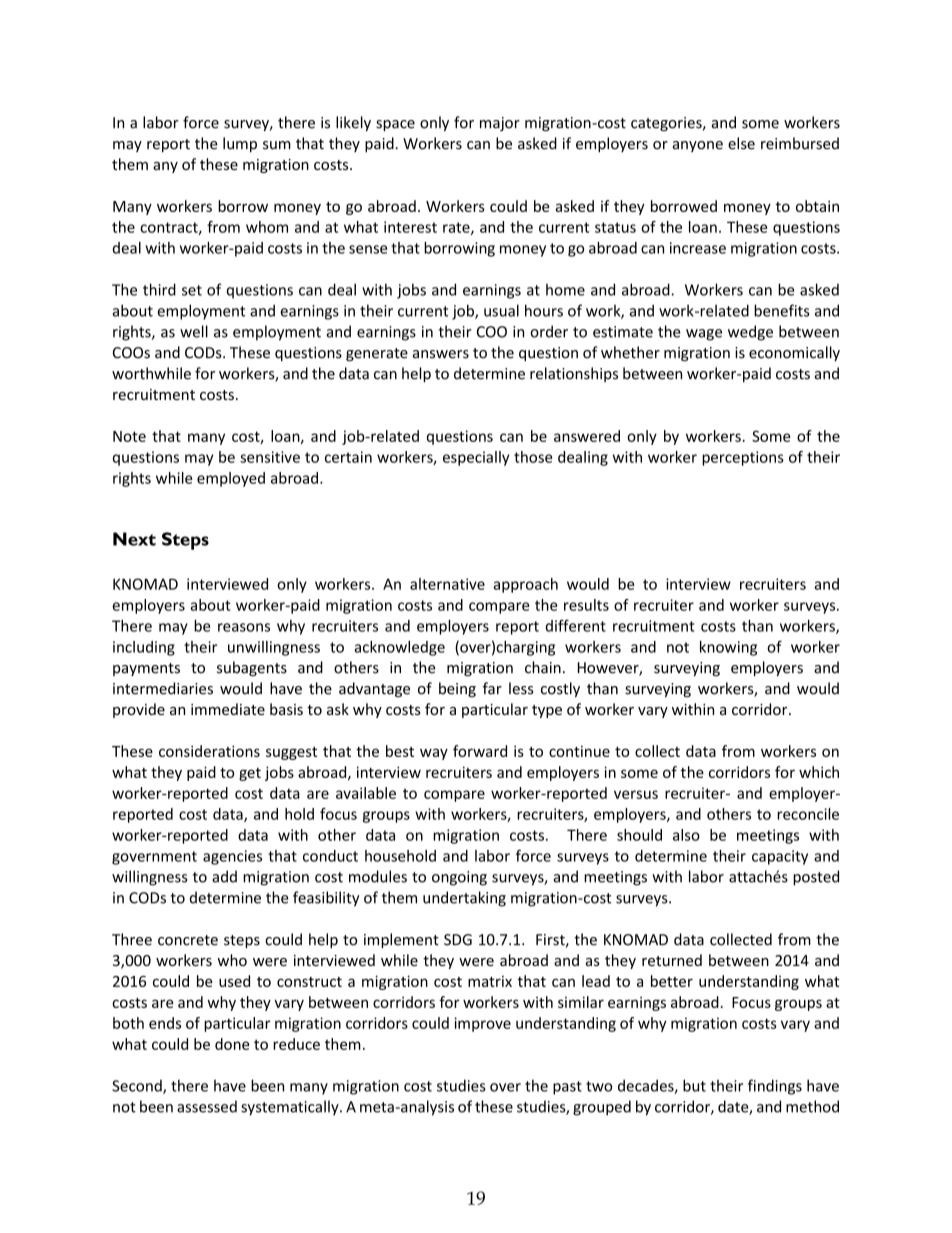  What do you see at coordinates (459, 878) in the screenshot?
I see `ongoing` at bounding box center [459, 878].
